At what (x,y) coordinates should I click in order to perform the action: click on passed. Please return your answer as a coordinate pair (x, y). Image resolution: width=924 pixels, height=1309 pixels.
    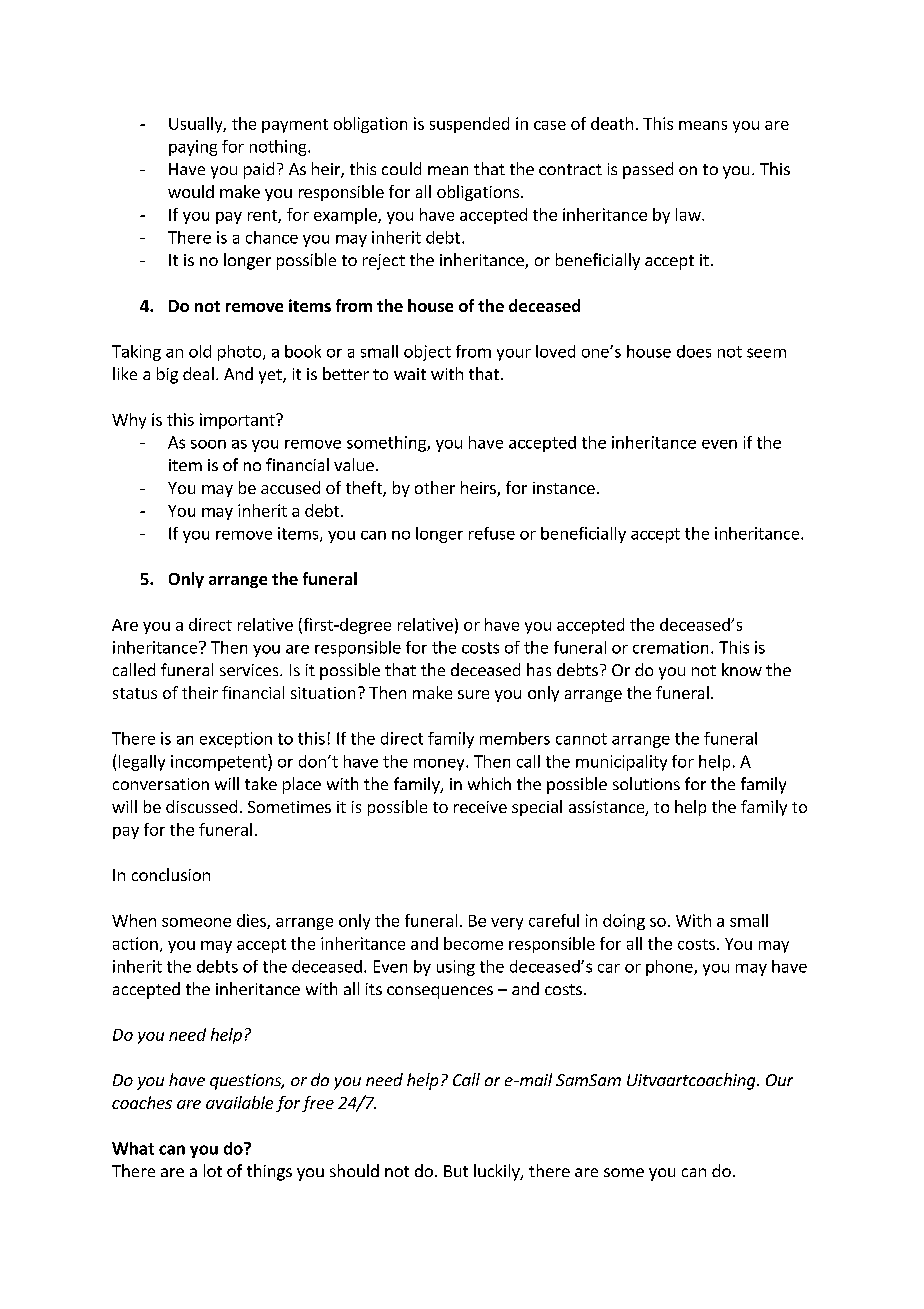
    Looking at the image, I should click on (648, 170).
